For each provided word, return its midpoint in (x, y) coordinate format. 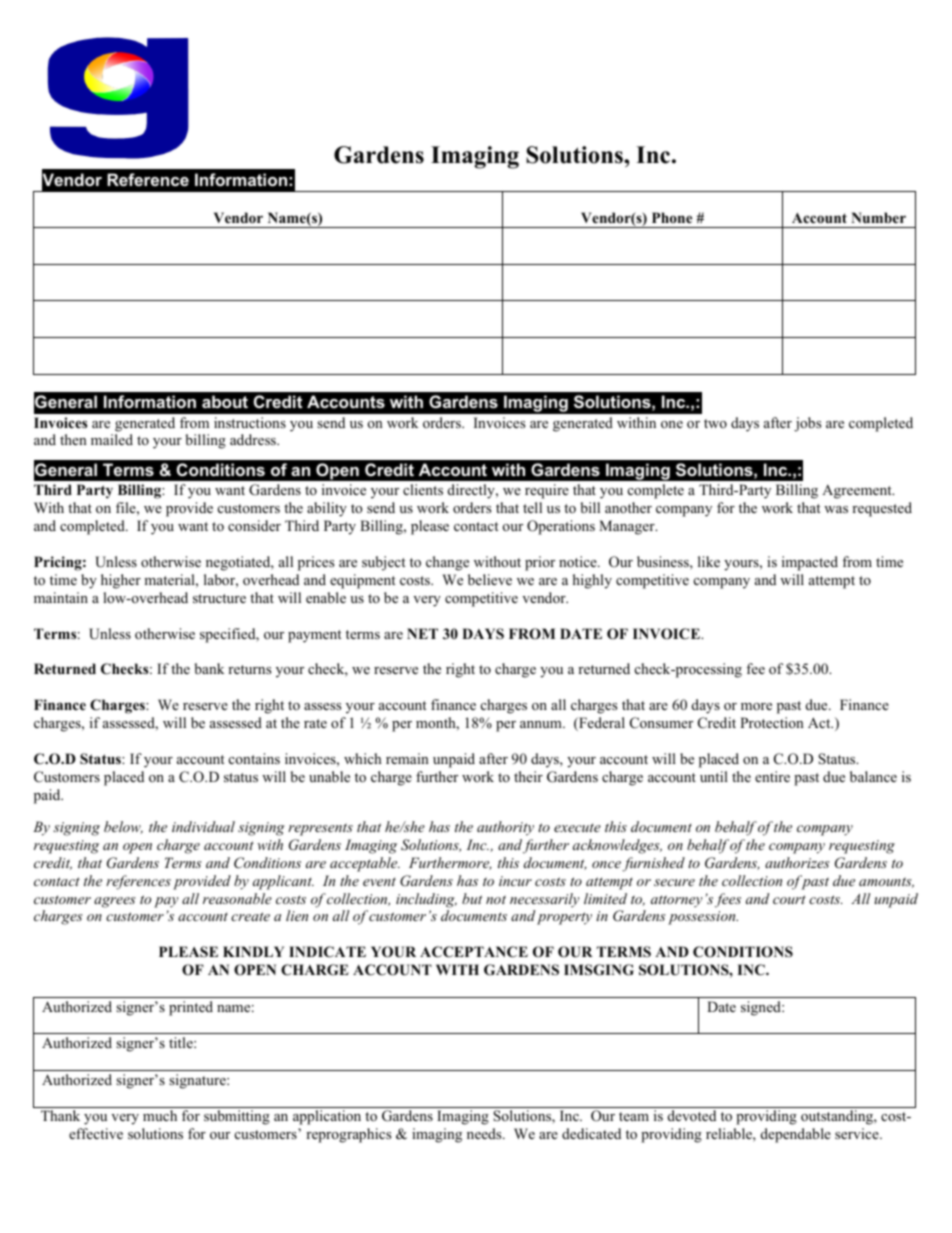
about (225, 401)
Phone (672, 217)
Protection (772, 722)
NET (422, 633)
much (160, 1115)
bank (209, 668)
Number (878, 217)
